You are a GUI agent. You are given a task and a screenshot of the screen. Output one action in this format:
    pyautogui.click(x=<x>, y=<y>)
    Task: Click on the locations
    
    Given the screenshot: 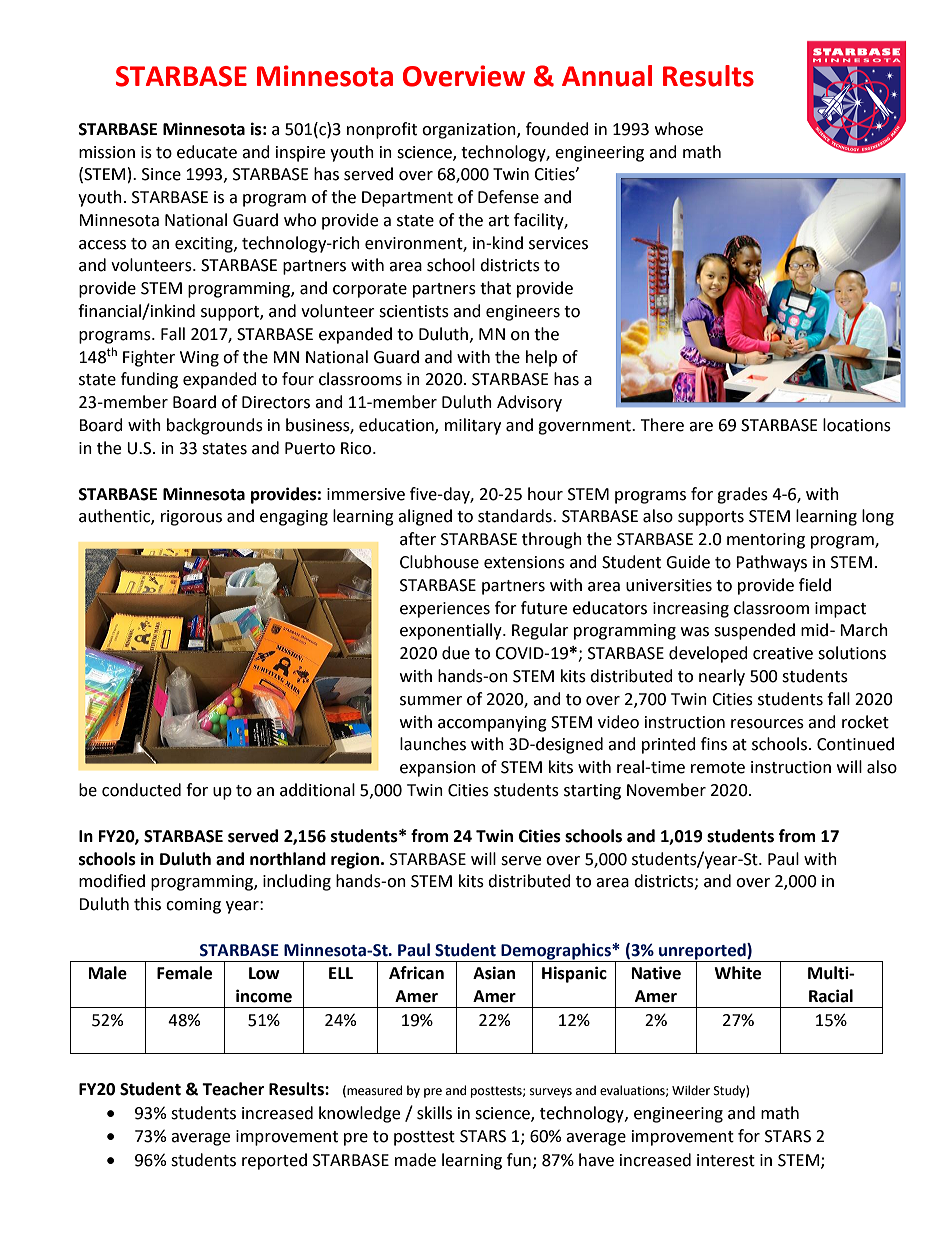 What is the action you would take?
    pyautogui.click(x=857, y=425)
